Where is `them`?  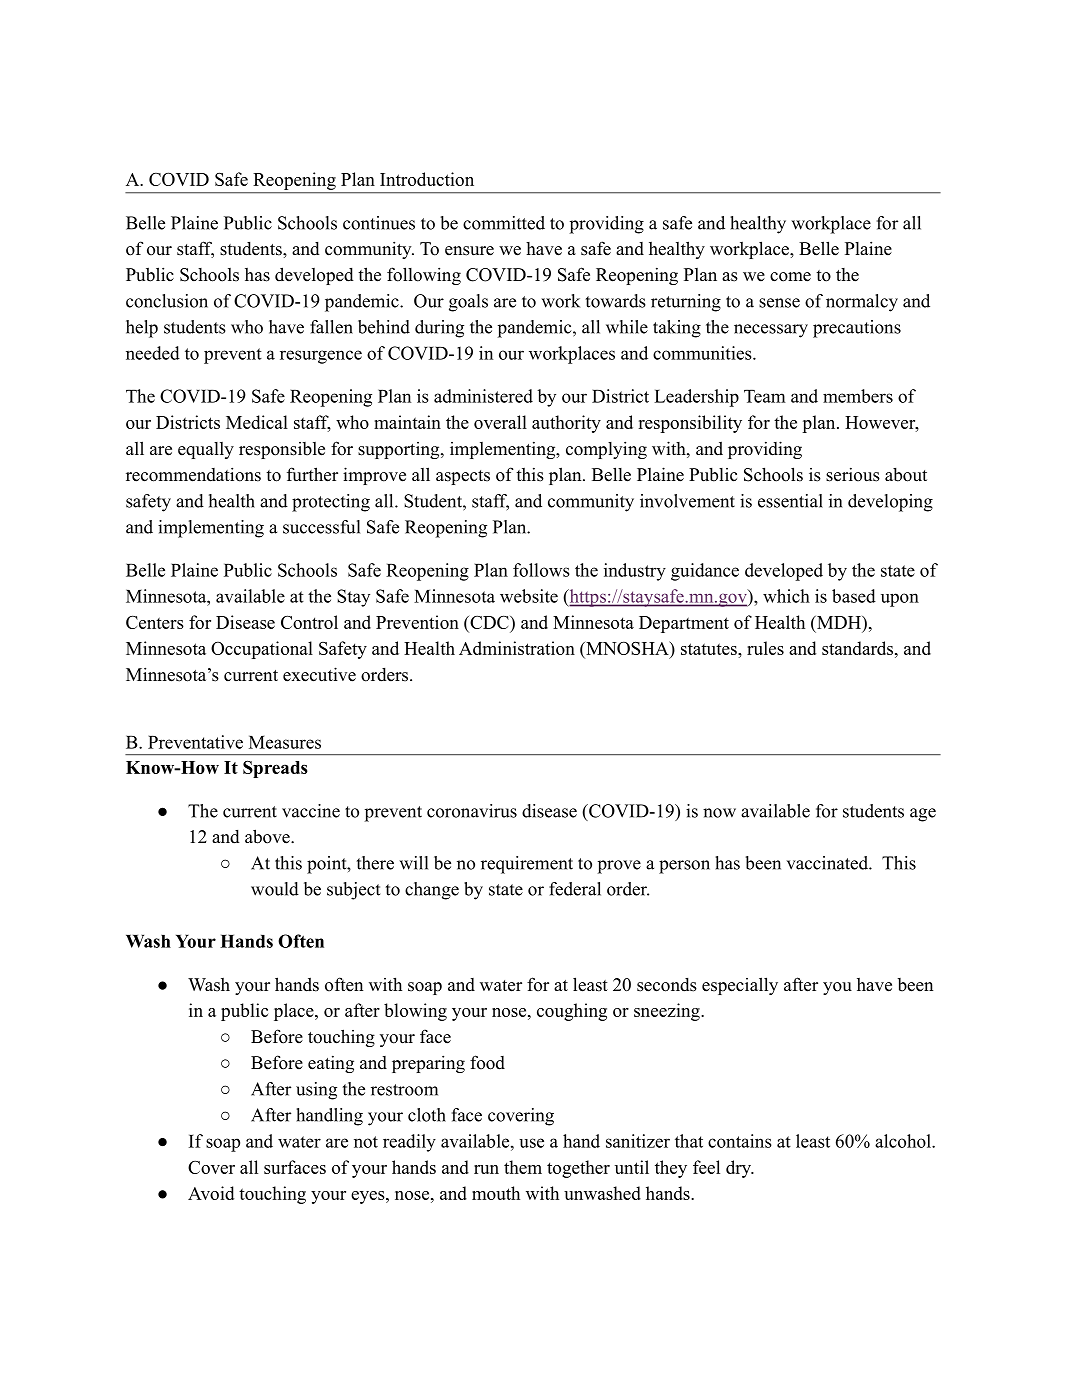
them is located at coordinates (523, 1167).
